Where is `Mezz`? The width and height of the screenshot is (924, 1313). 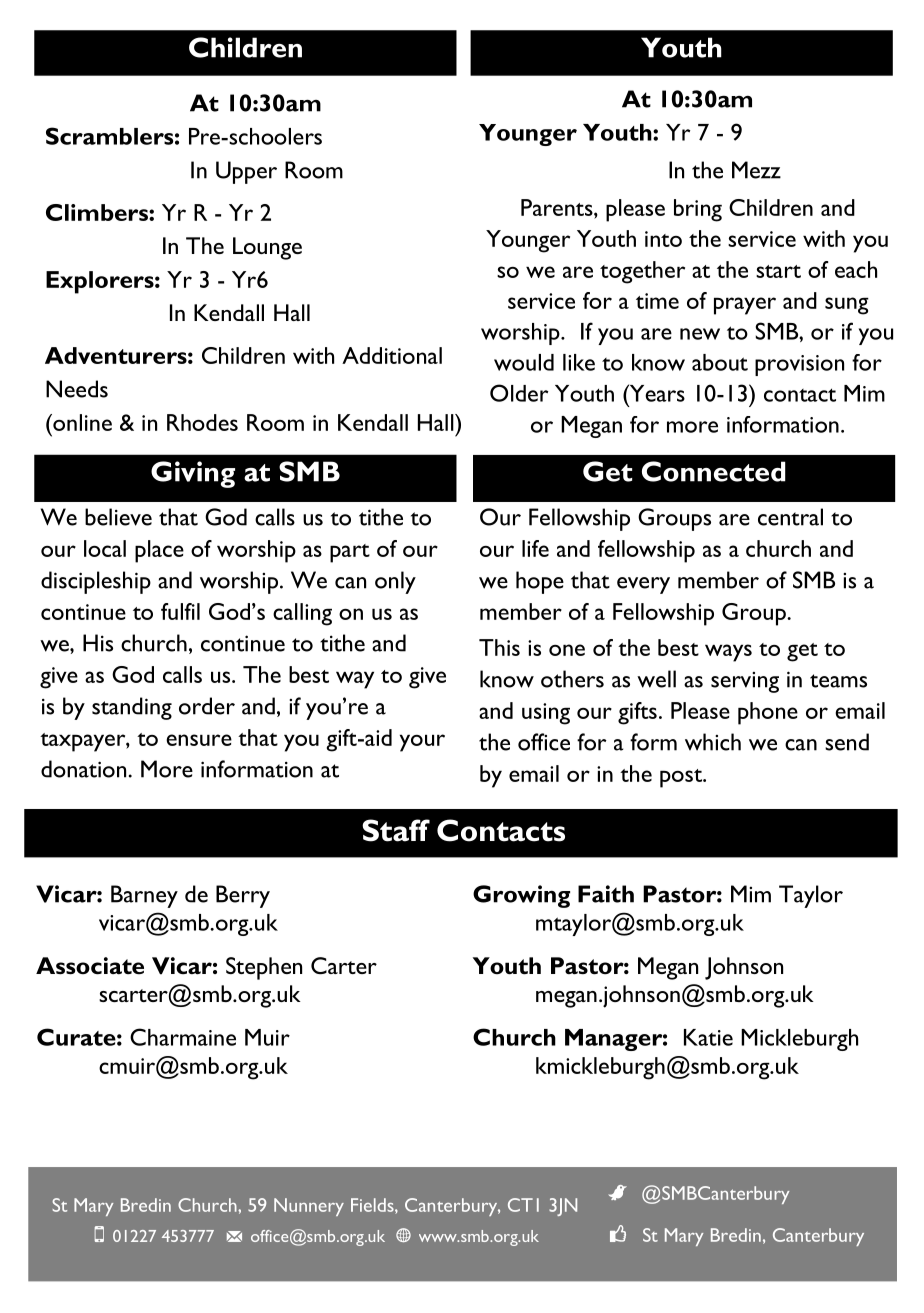
Mezz is located at coordinates (756, 170).
